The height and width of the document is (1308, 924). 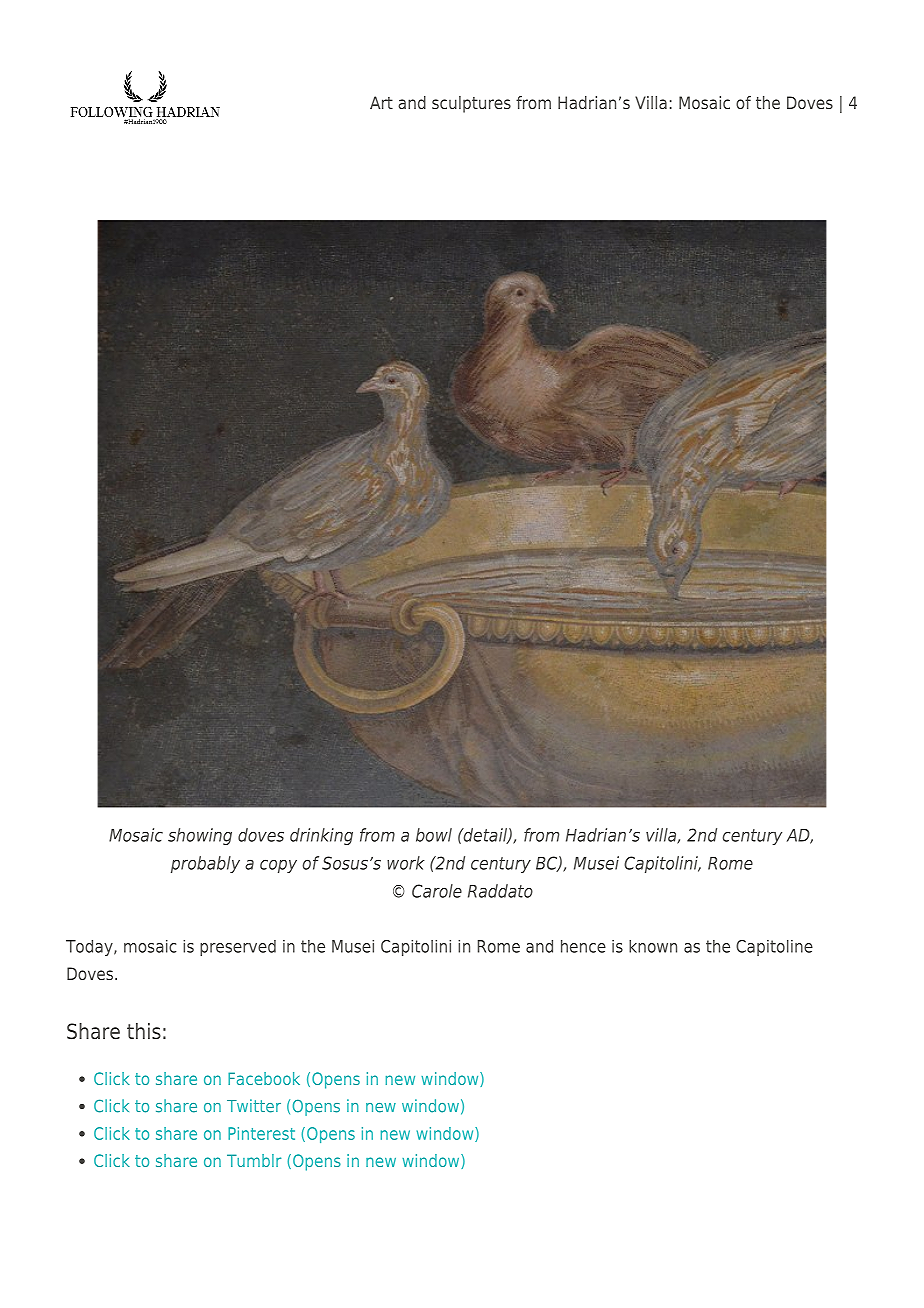 What do you see at coordinates (321, 836) in the document?
I see `drinking` at bounding box center [321, 836].
